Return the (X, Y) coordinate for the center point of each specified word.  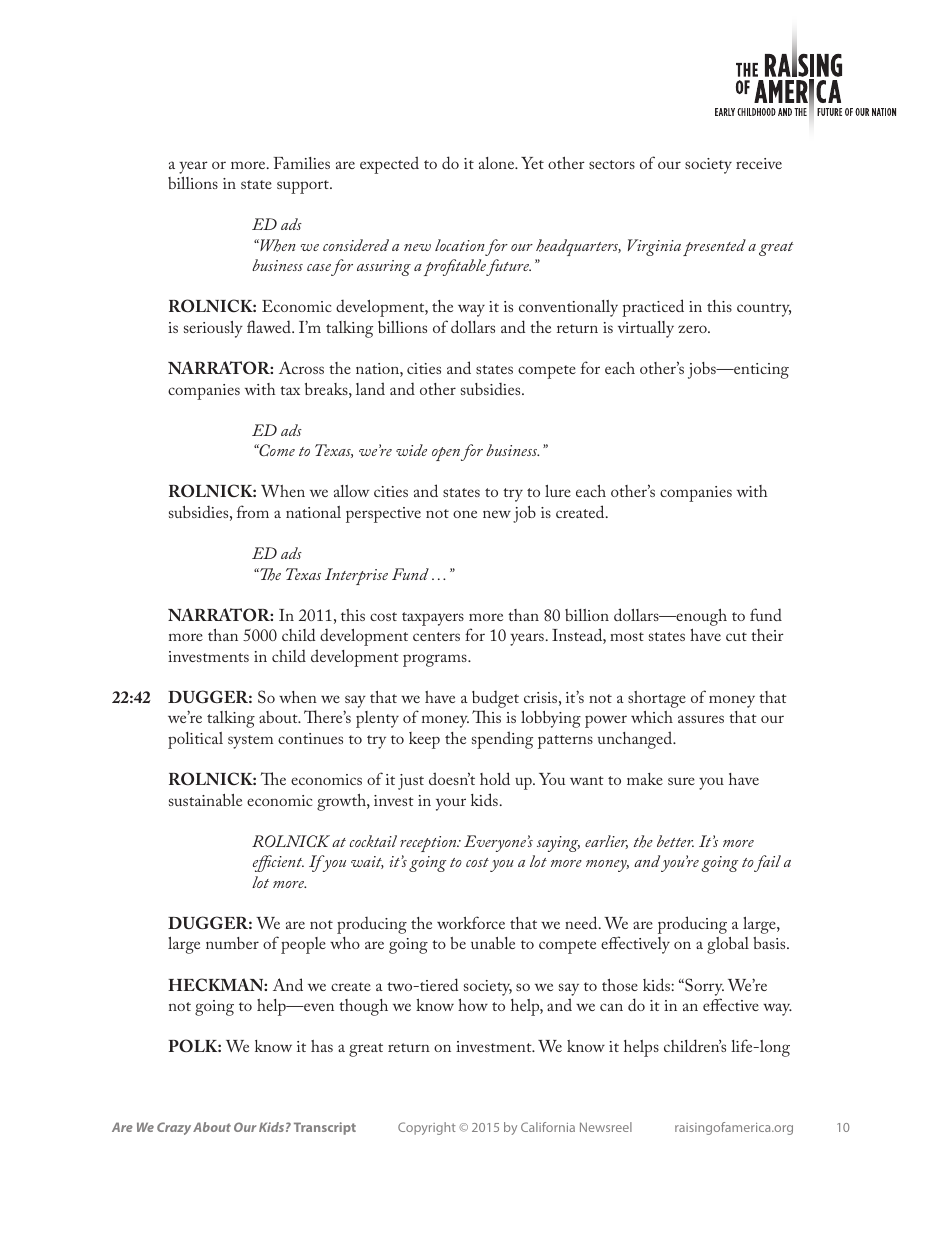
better (675, 841)
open (446, 454)
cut (736, 636)
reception (429, 844)
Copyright (427, 1128)
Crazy (174, 1128)
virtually (646, 329)
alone (498, 163)
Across (301, 367)
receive (759, 163)
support (304, 187)
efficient (278, 863)
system (250, 742)
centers (436, 636)
